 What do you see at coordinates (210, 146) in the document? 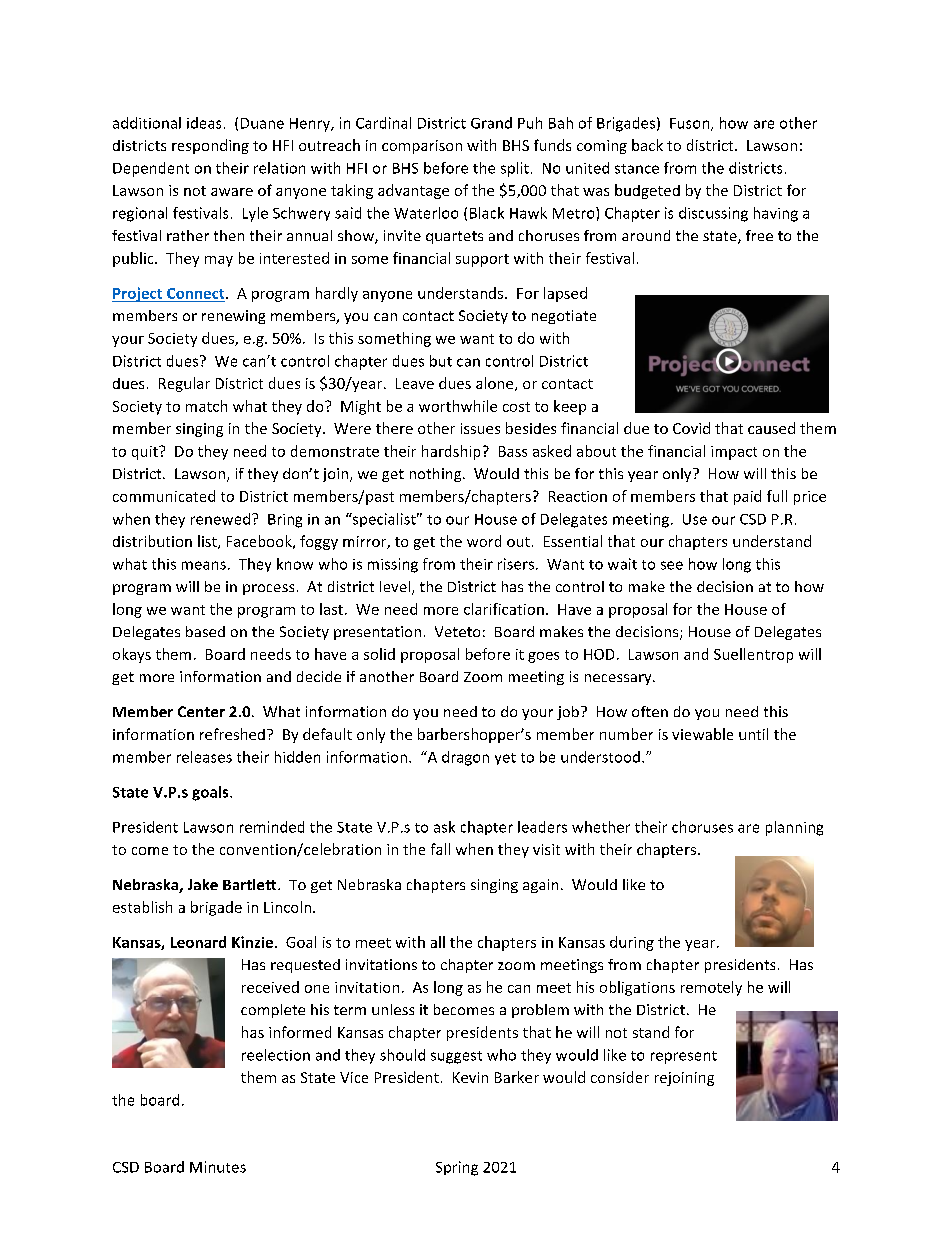
I see `responding` at bounding box center [210, 146].
